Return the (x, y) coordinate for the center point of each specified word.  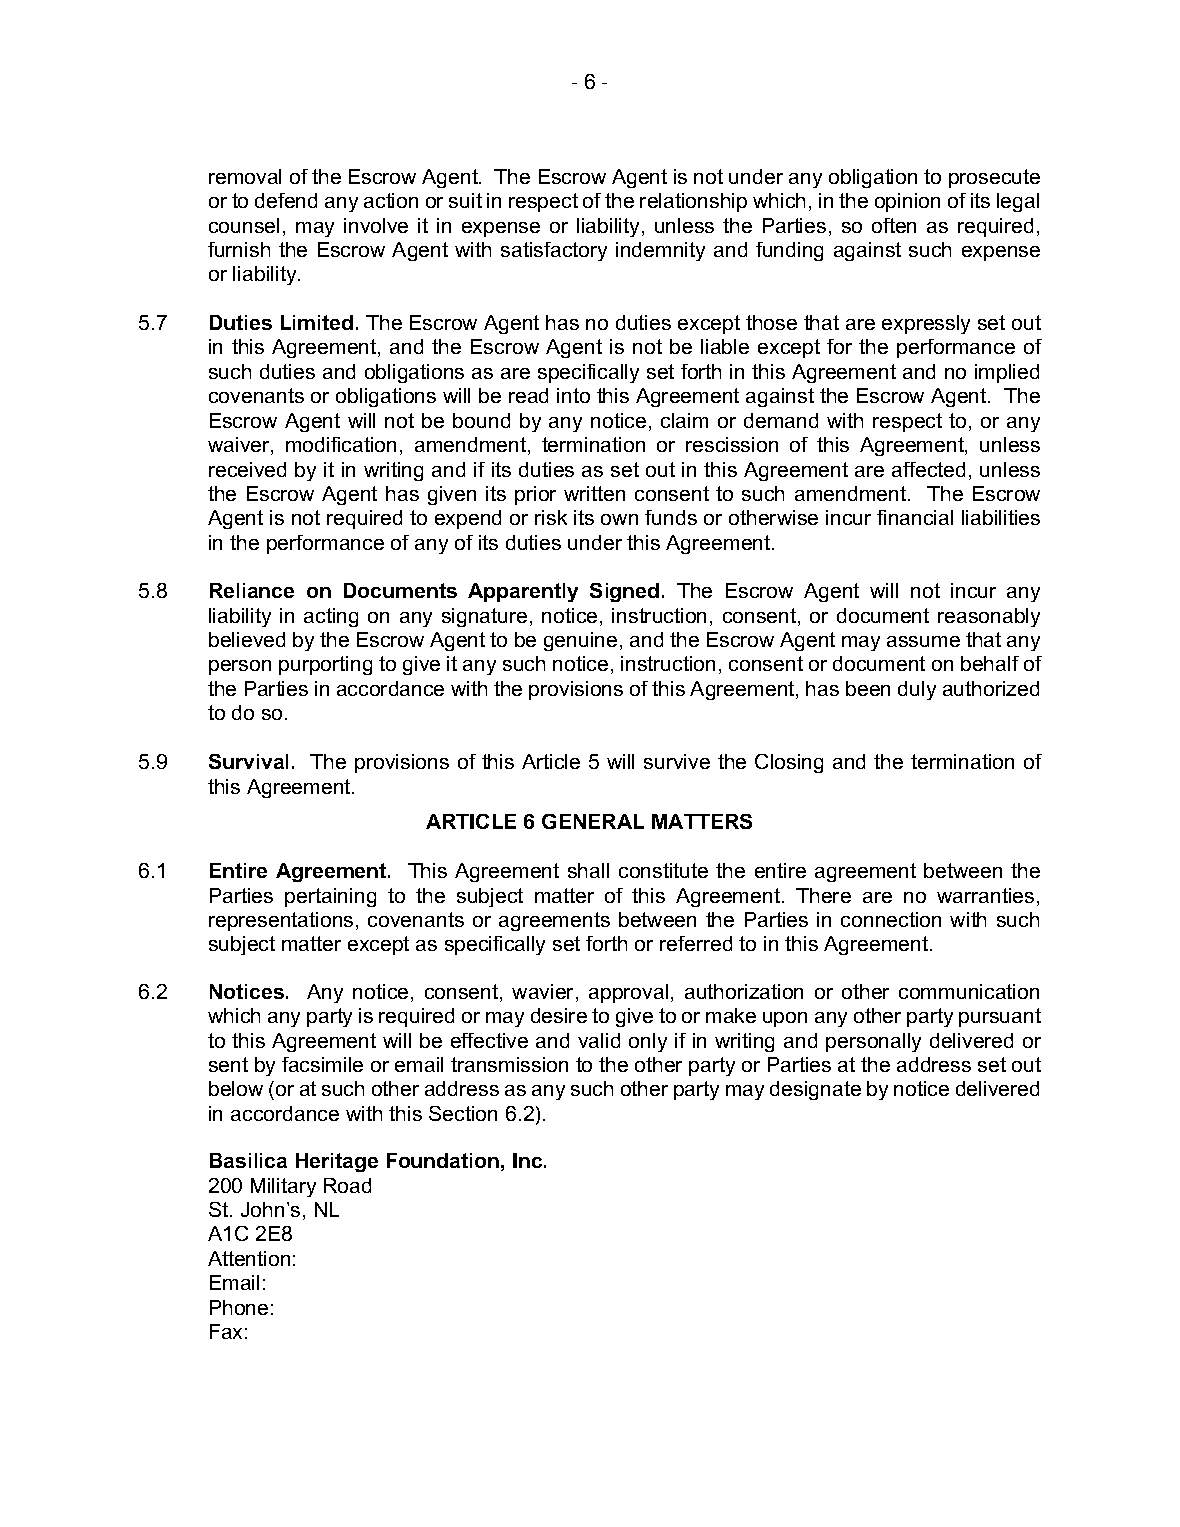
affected (928, 469)
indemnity (660, 251)
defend (286, 200)
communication (969, 991)
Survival (248, 761)
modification (341, 444)
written (594, 493)
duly (917, 690)
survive (677, 761)
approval (628, 993)
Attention (249, 1258)
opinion (907, 202)
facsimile (322, 1064)
